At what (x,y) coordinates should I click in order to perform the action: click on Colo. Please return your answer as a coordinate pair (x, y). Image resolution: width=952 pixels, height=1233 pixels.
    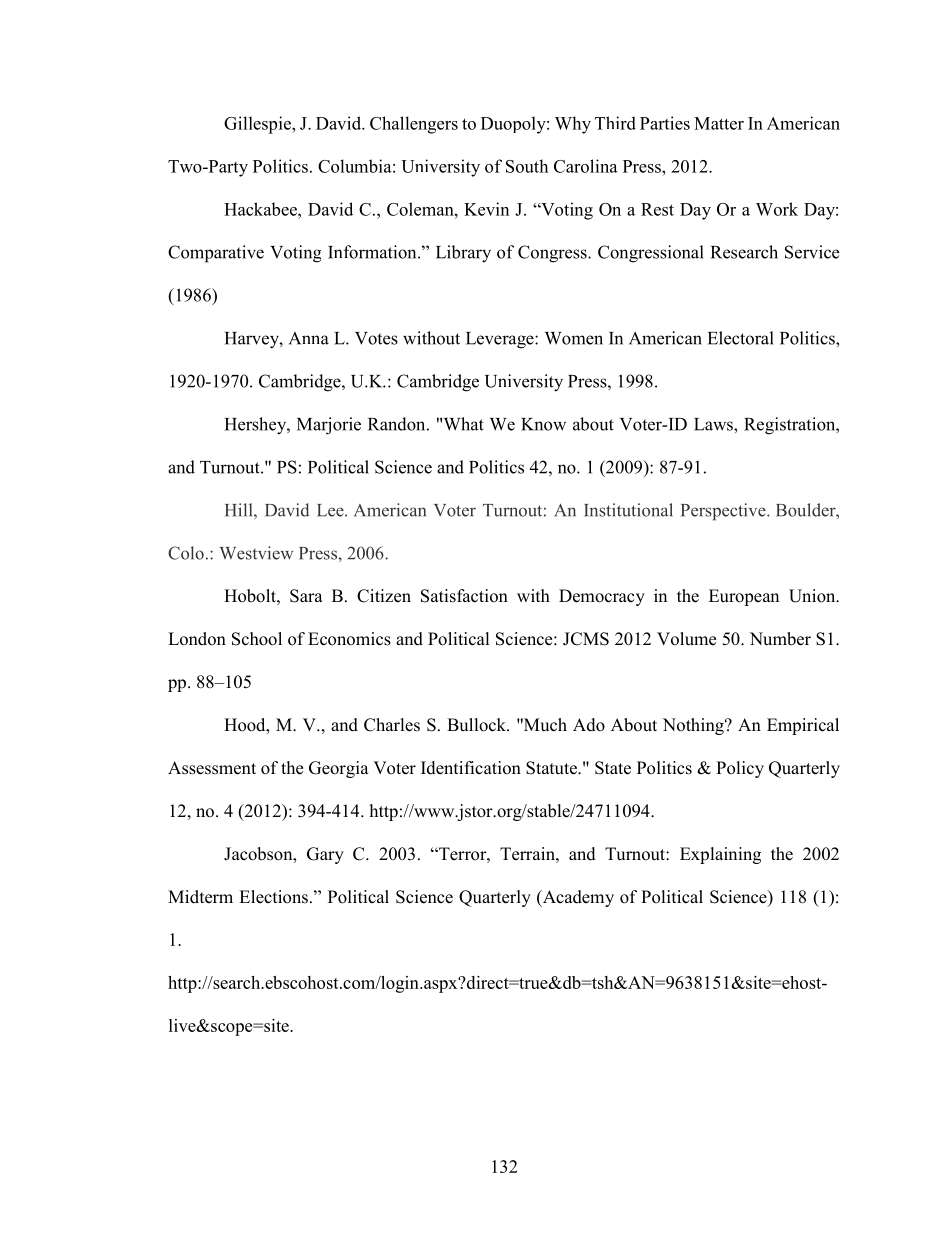
    Looking at the image, I should click on (186, 553).
